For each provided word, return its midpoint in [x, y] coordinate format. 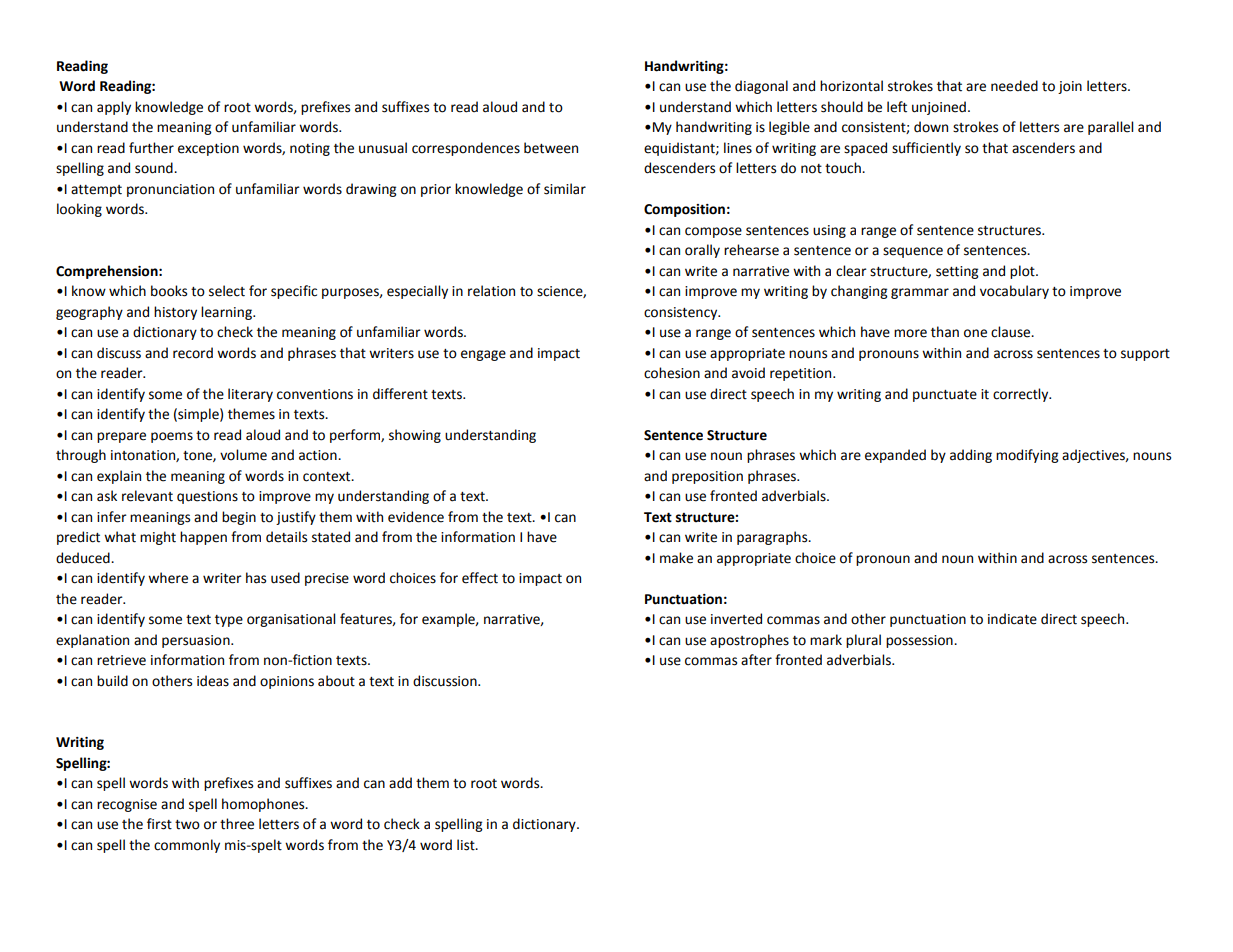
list [467, 845]
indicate [1012, 619]
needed [1014, 86]
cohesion [672, 373]
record [193, 353]
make [676, 558]
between [551, 148]
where [168, 578]
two [187, 825]
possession [920, 641]
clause [1012, 332]
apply [114, 108]
